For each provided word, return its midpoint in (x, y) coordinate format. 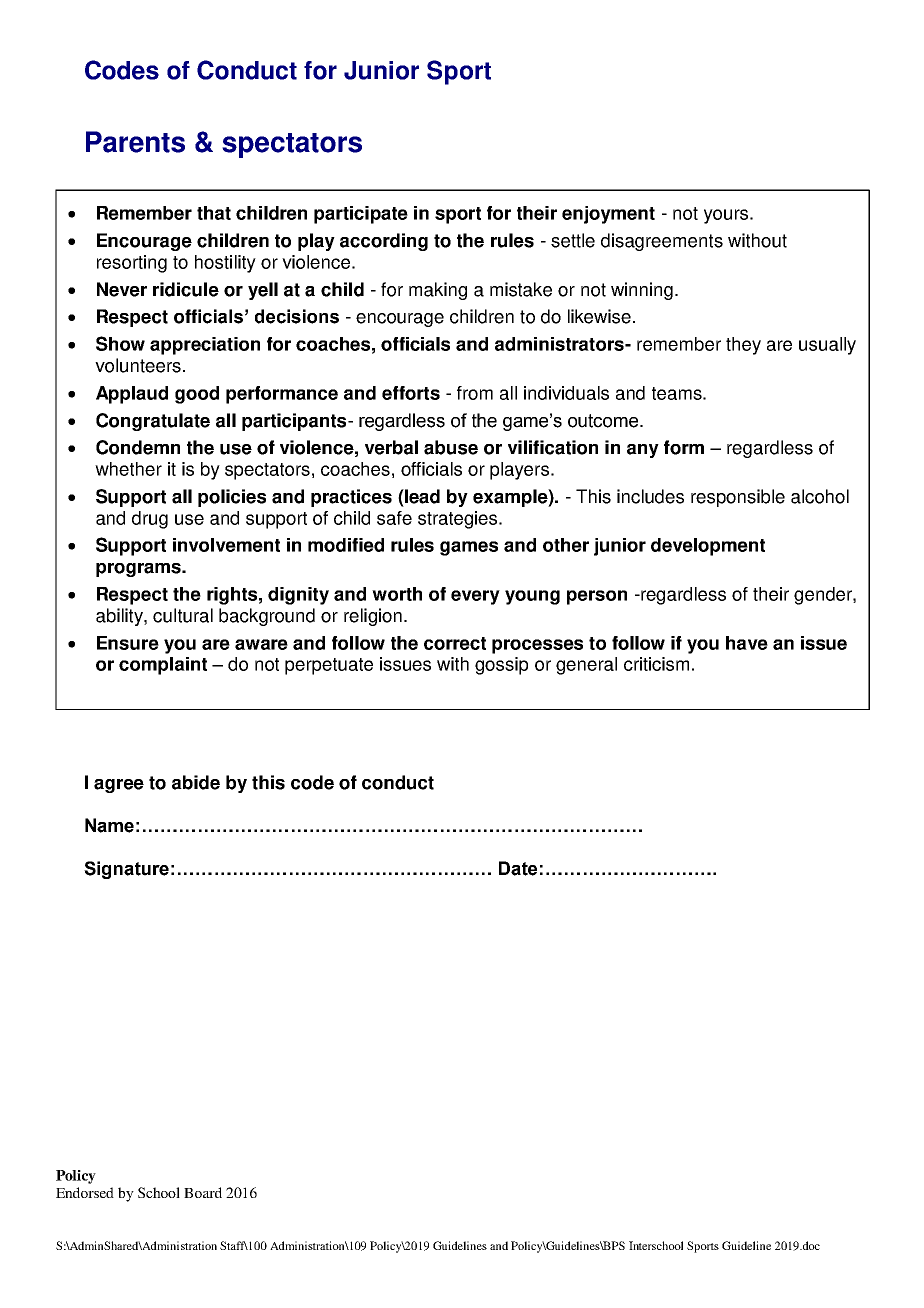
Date (518, 868)
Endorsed (85, 1192)
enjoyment (608, 215)
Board (203, 1192)
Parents (135, 142)
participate (361, 215)
